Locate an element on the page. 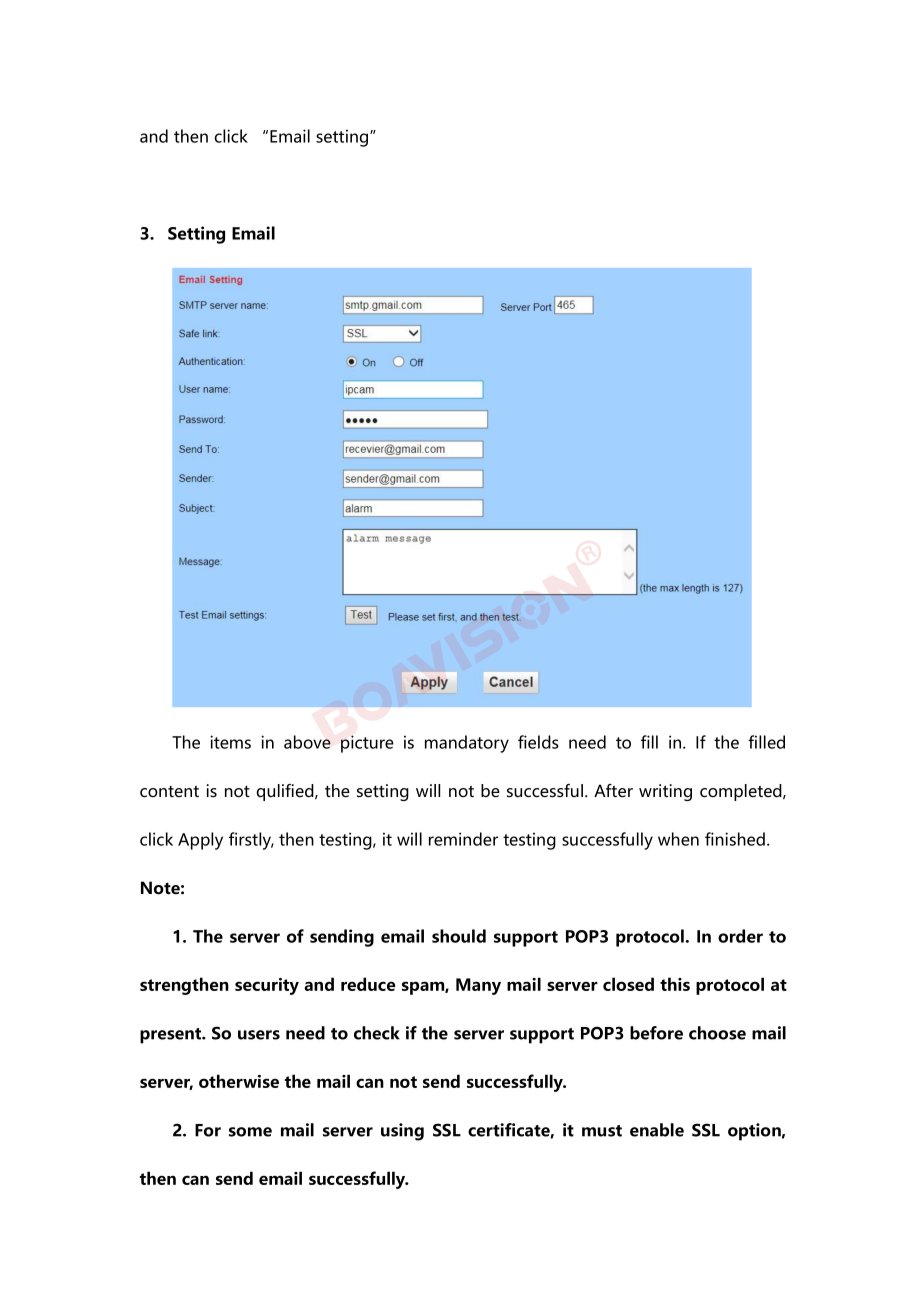 This page has width=924, height=1308. this is located at coordinates (675, 984).
